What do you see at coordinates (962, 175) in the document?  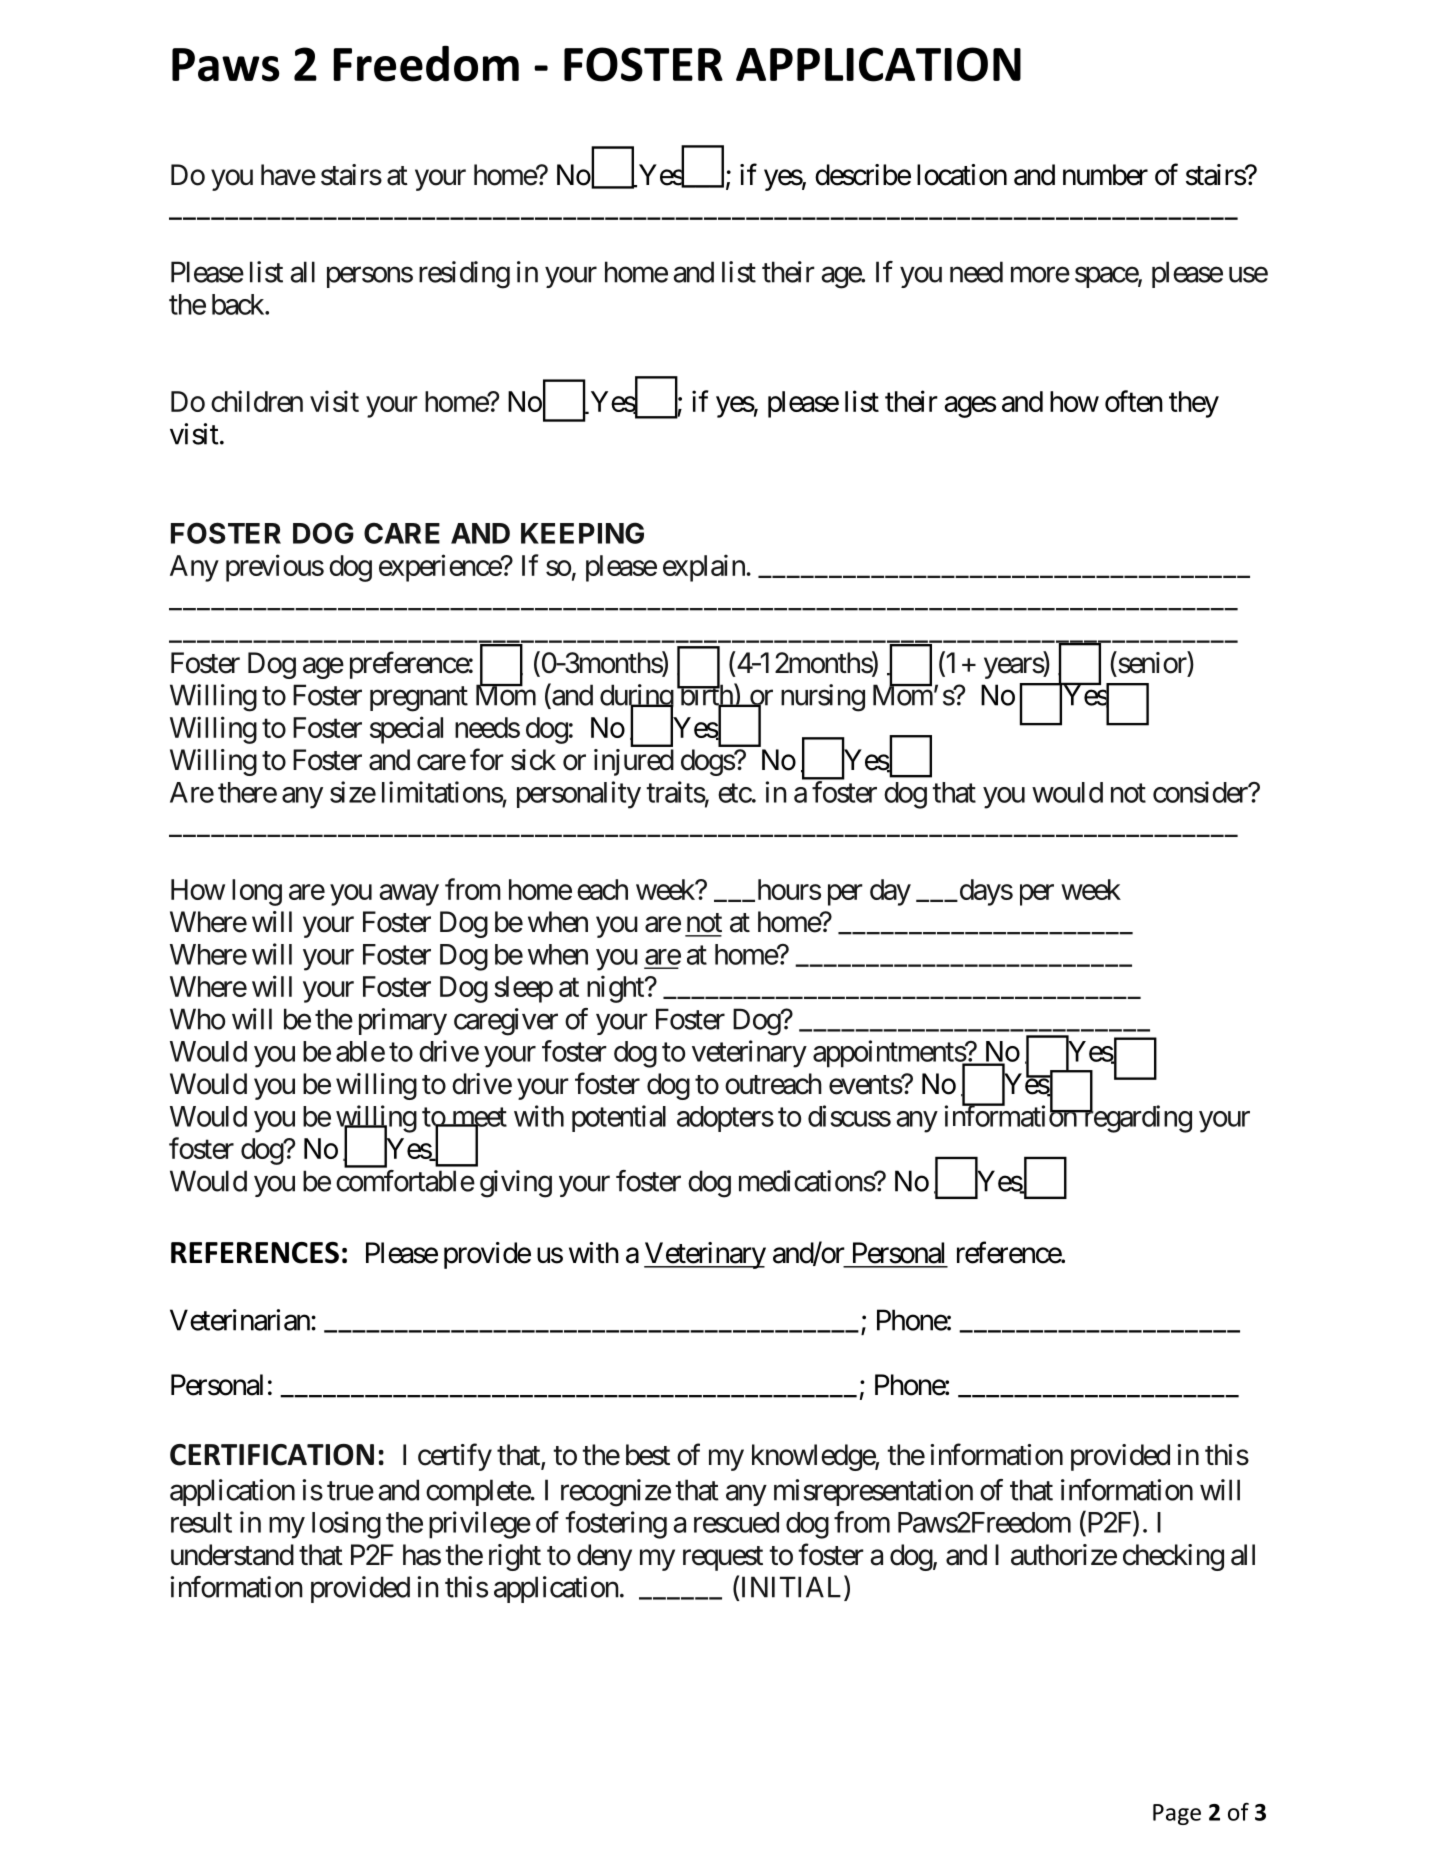 I see `location` at bounding box center [962, 175].
